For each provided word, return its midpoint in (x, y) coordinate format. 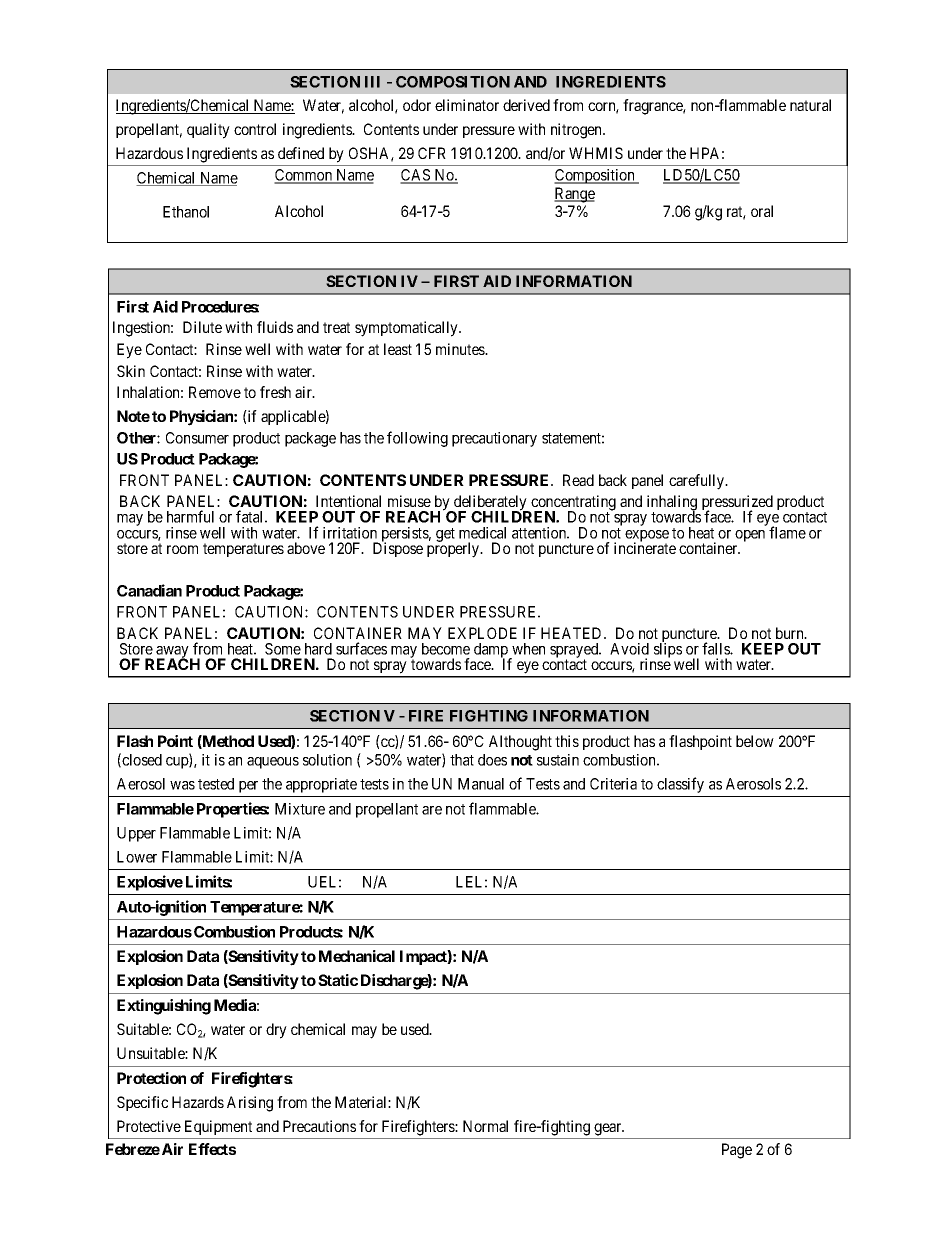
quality (208, 131)
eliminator (467, 105)
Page (737, 1151)
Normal (485, 1126)
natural (810, 105)
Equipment (218, 1127)
